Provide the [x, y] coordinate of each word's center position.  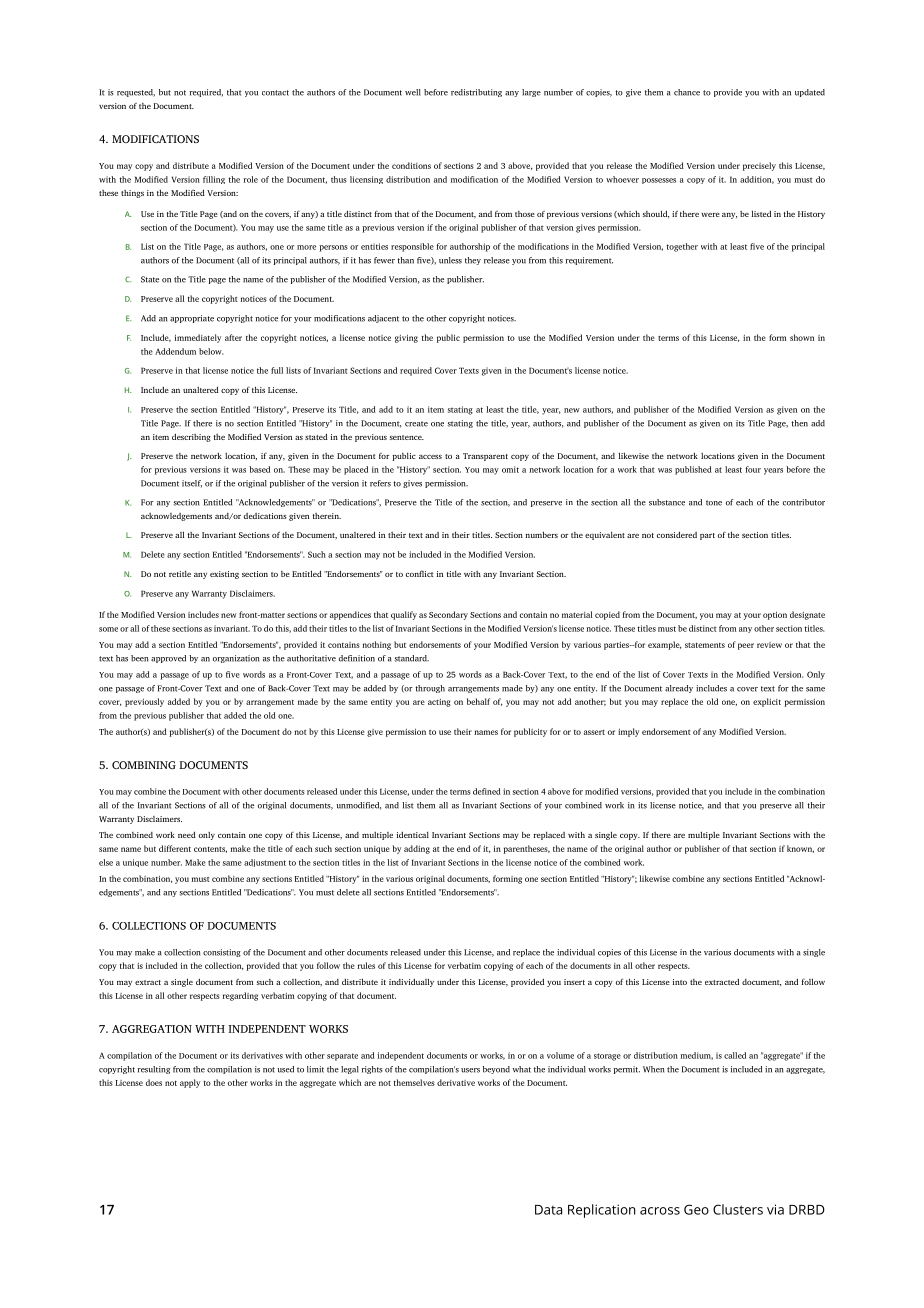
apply [190, 1083]
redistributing [476, 93]
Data [548, 1210]
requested [136, 93]
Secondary [448, 615]
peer [746, 646]
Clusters [738, 1209]
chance [687, 92]
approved [168, 659]
